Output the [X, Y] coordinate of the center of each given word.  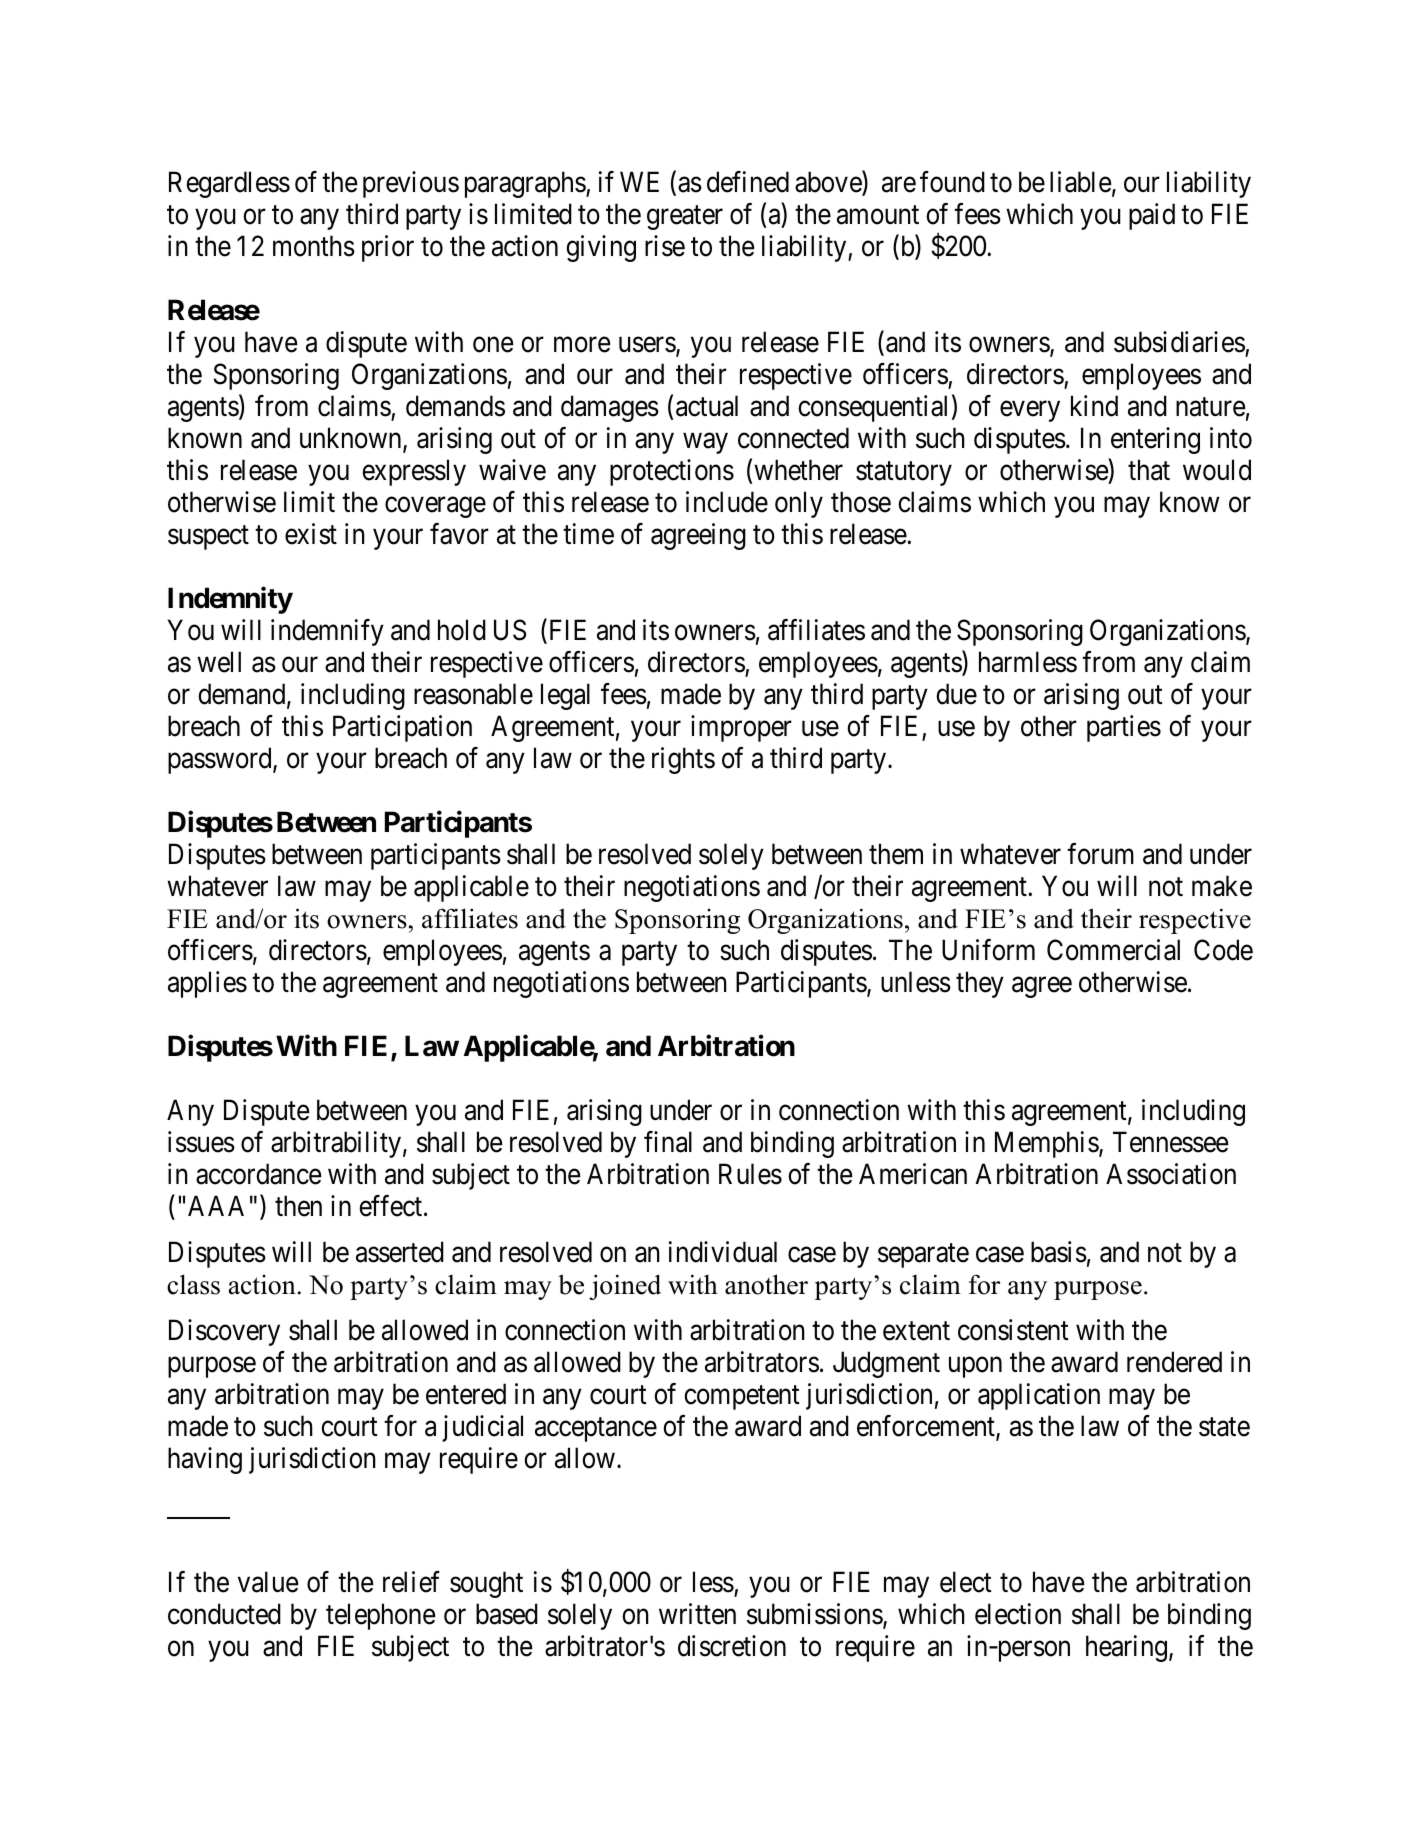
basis [1059, 1252]
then [298, 1206]
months [314, 246]
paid [1152, 216]
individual [723, 1252]
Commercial [1113, 950]
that [1149, 470]
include [727, 502]
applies [207, 984]
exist [311, 534]
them [896, 854]
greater [685, 218]
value [268, 1582]
